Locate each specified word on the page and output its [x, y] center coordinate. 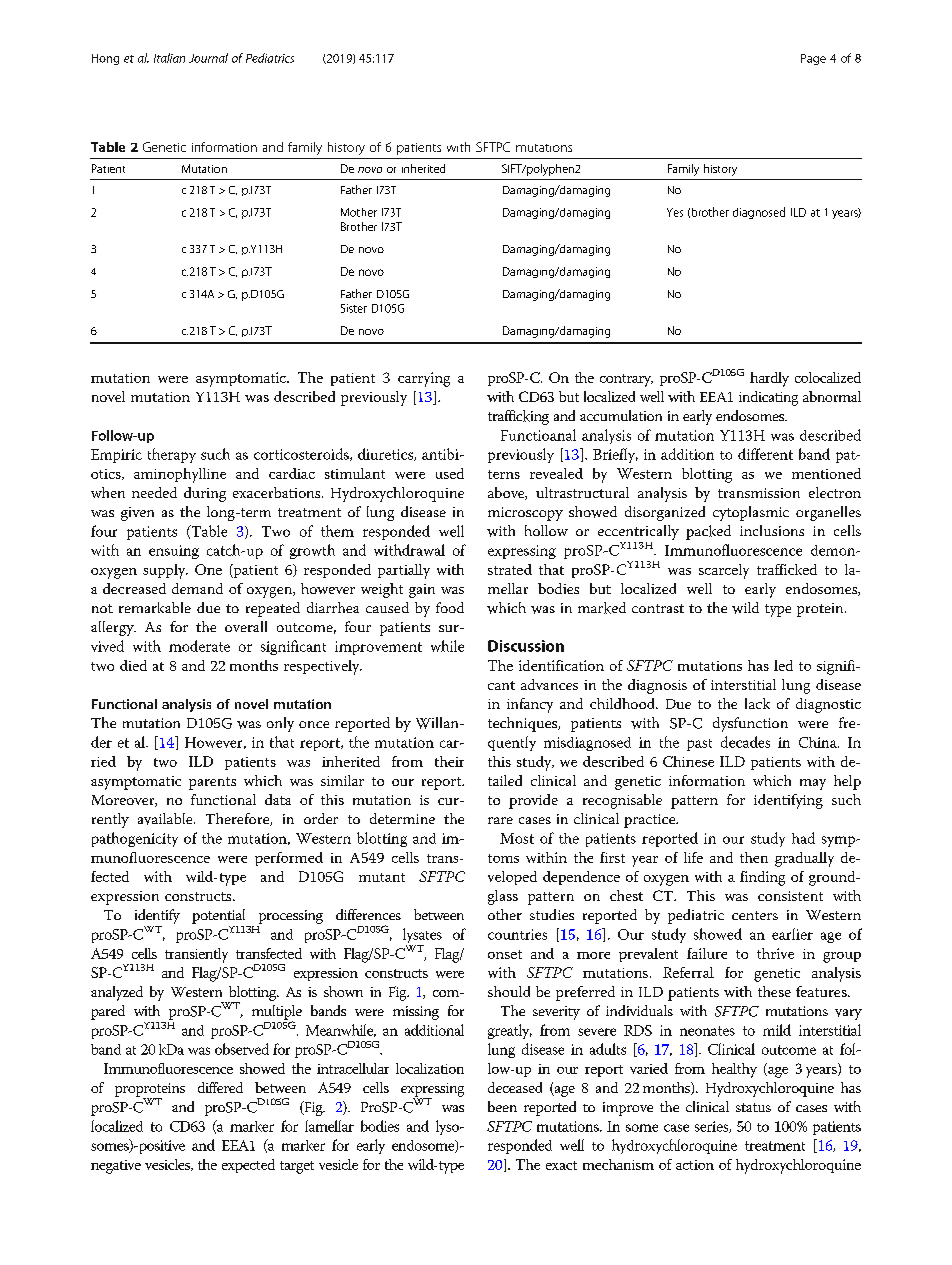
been [502, 1106]
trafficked [787, 569]
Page [813, 59]
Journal [208, 58]
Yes [675, 212]
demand [197, 588]
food [450, 607]
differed [220, 1087]
